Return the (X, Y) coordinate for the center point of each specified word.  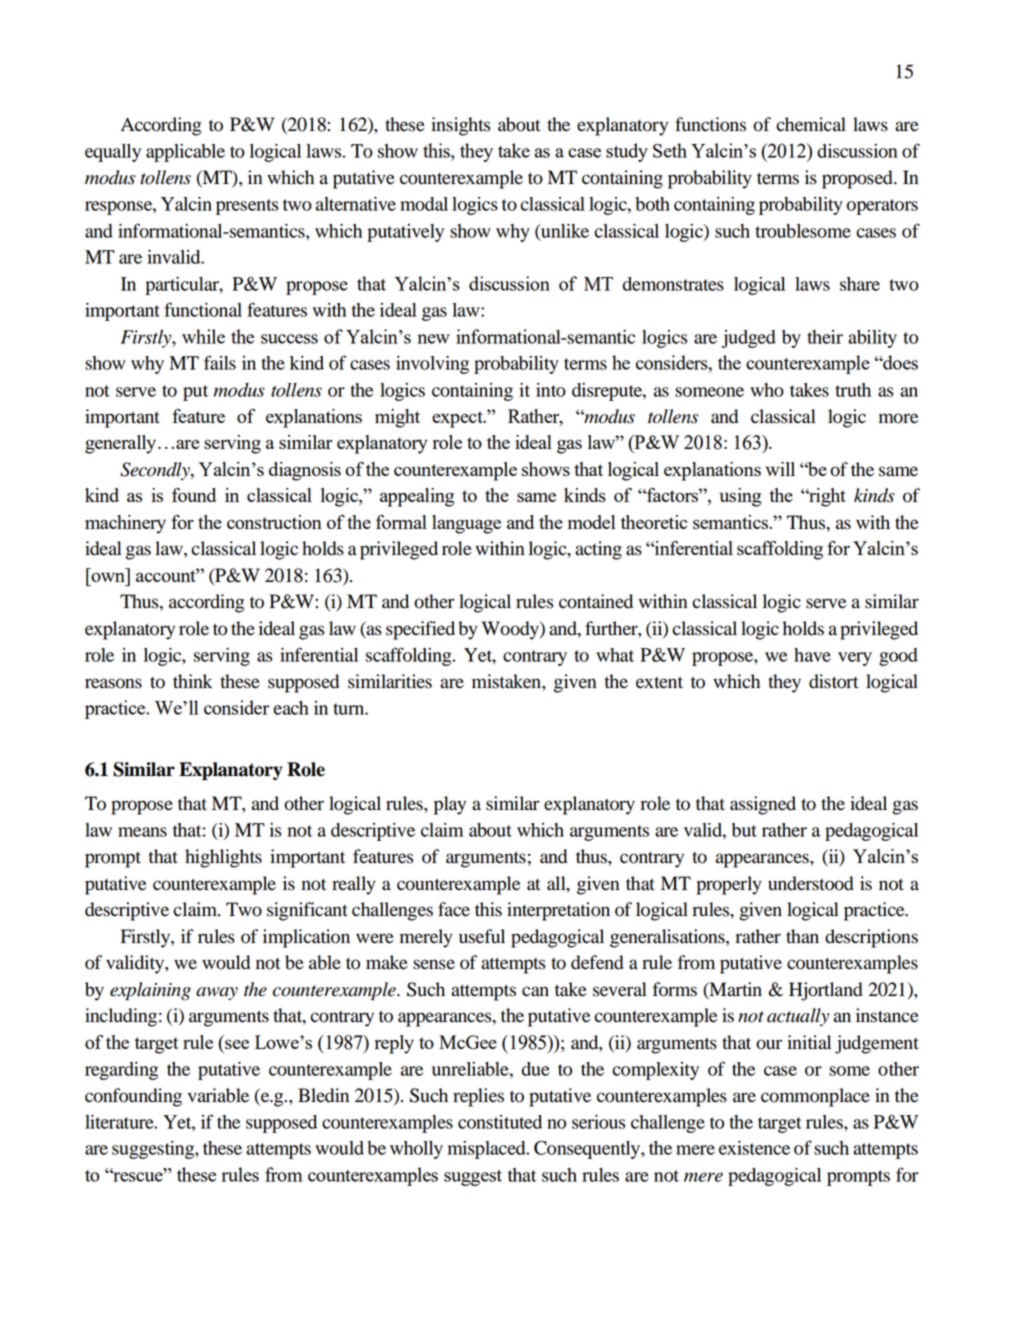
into (551, 390)
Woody (511, 630)
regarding (121, 1071)
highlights (223, 858)
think (193, 681)
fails (220, 362)
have (812, 655)
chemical (811, 124)
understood (811, 883)
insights (460, 126)
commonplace (815, 1097)
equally (113, 153)
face (454, 909)
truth (853, 390)
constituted (500, 1122)
